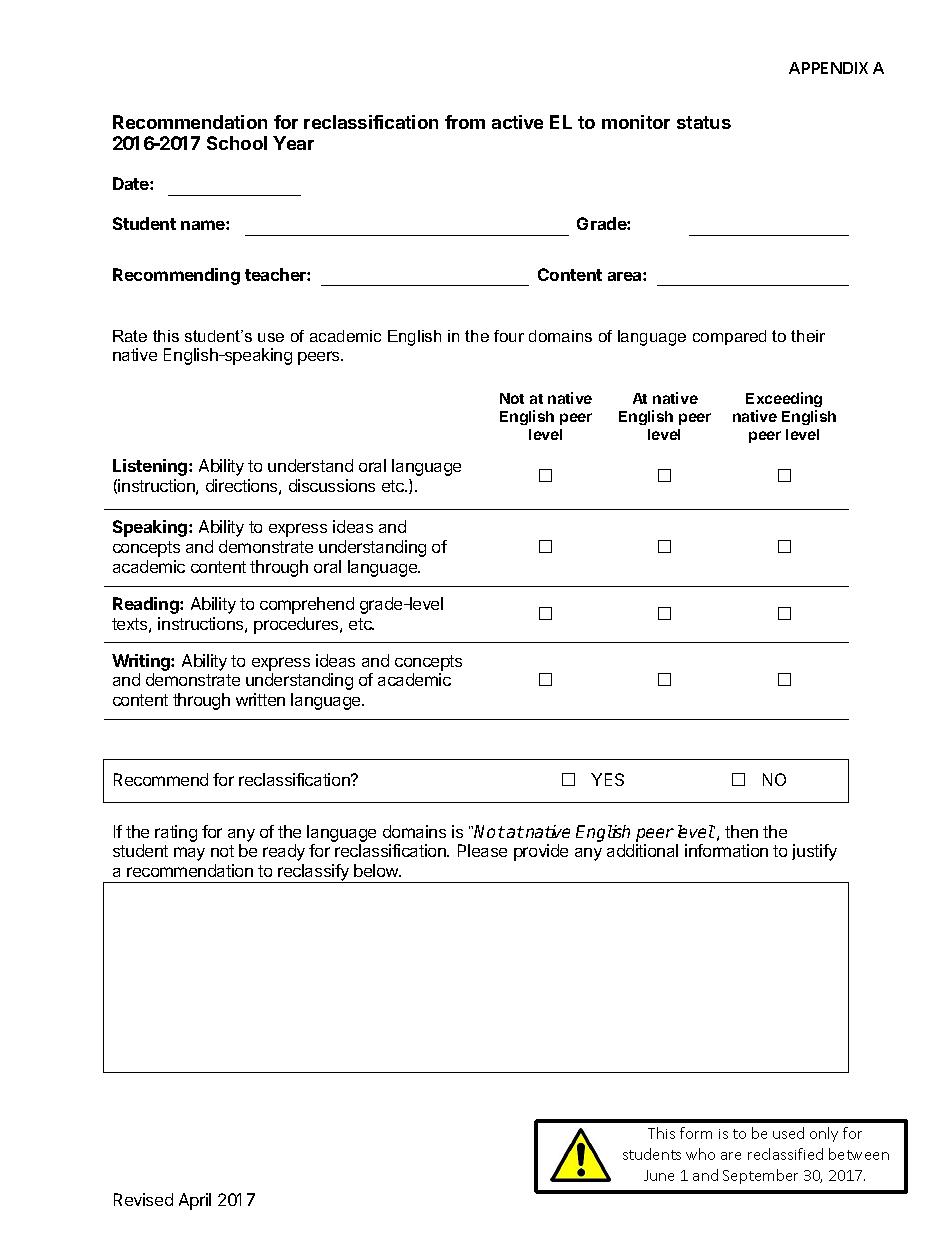 This page has height=1233, width=952. I want to click on active, so click(517, 122).
